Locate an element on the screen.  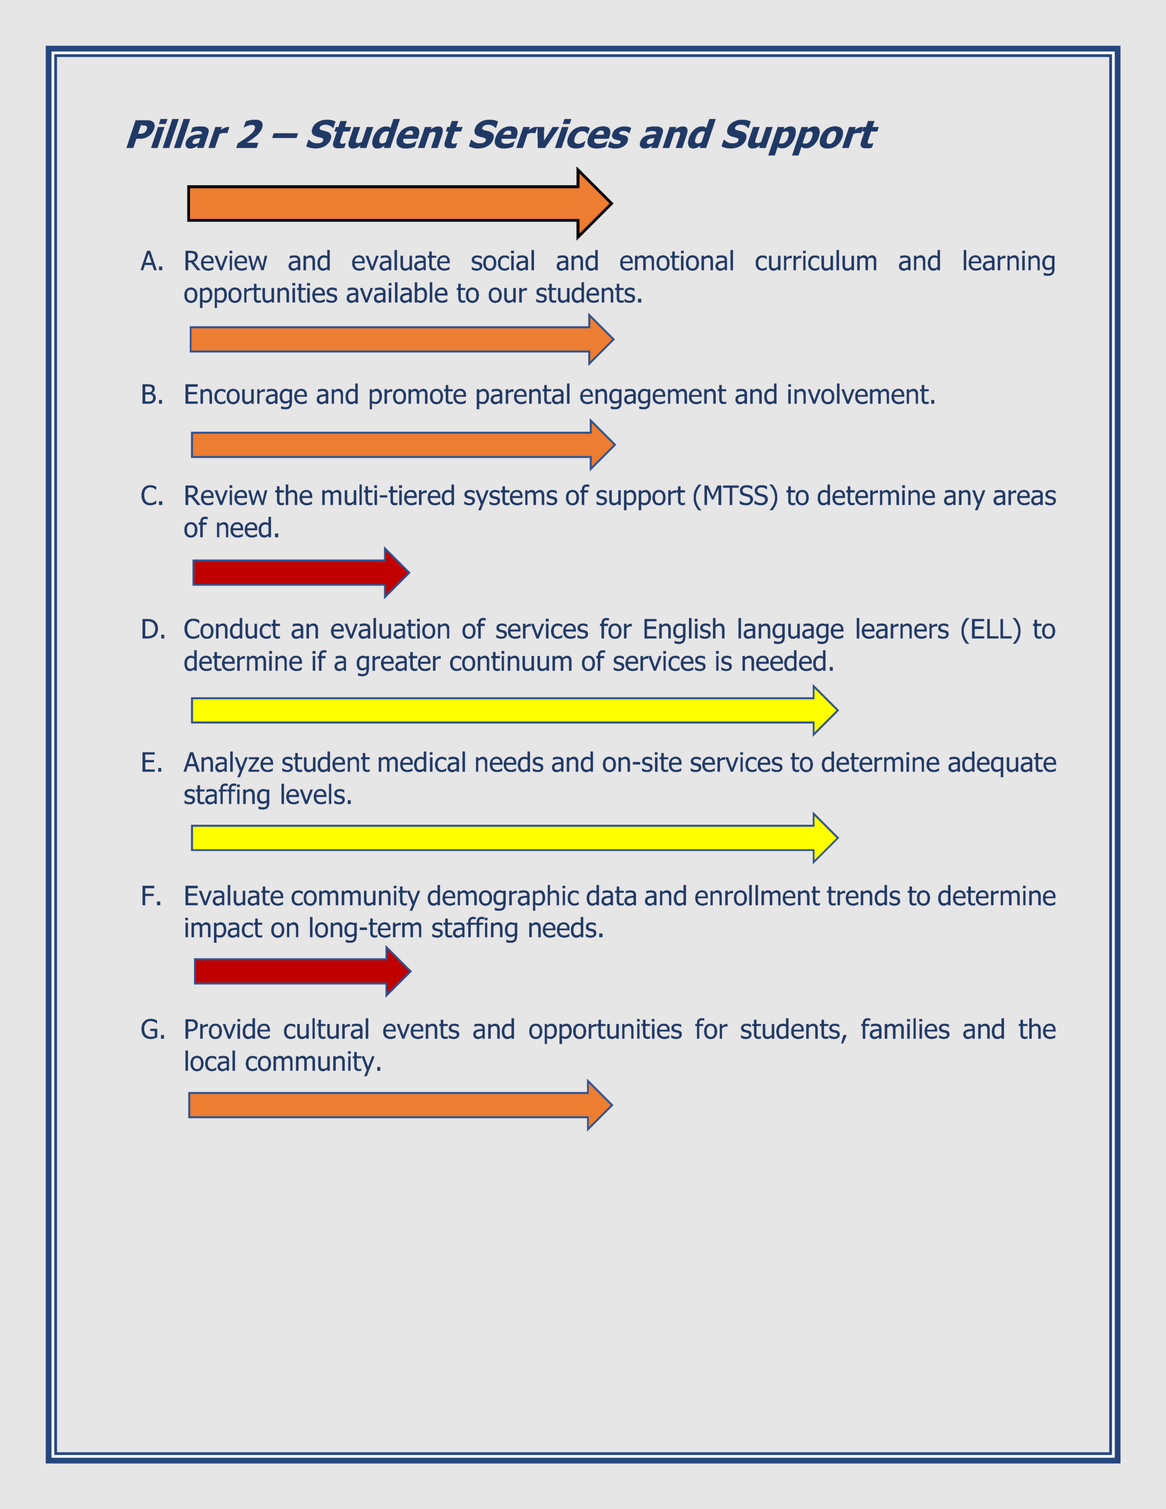
levels is located at coordinates (313, 794).
